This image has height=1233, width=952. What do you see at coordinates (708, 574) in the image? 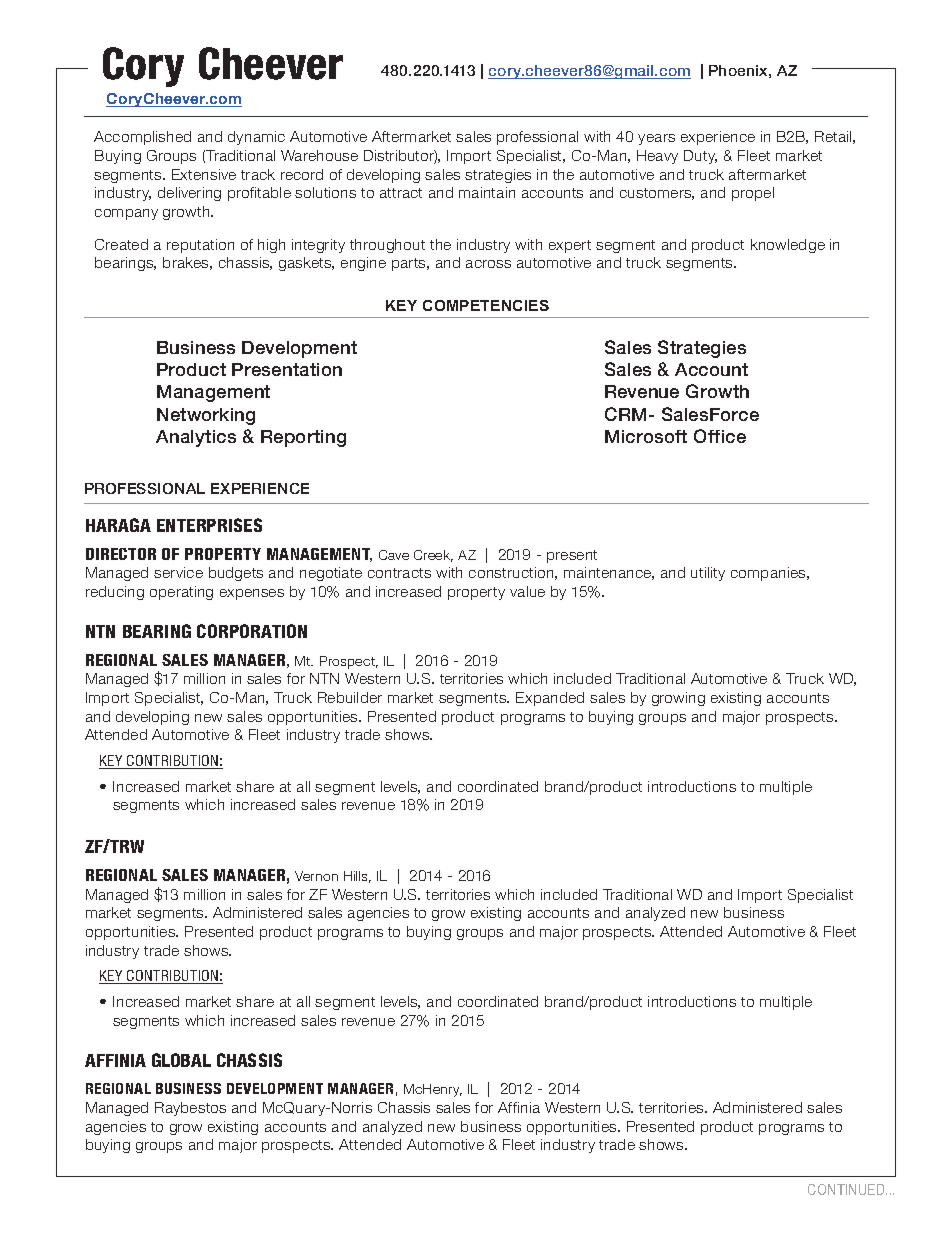
I see `utility` at bounding box center [708, 574].
